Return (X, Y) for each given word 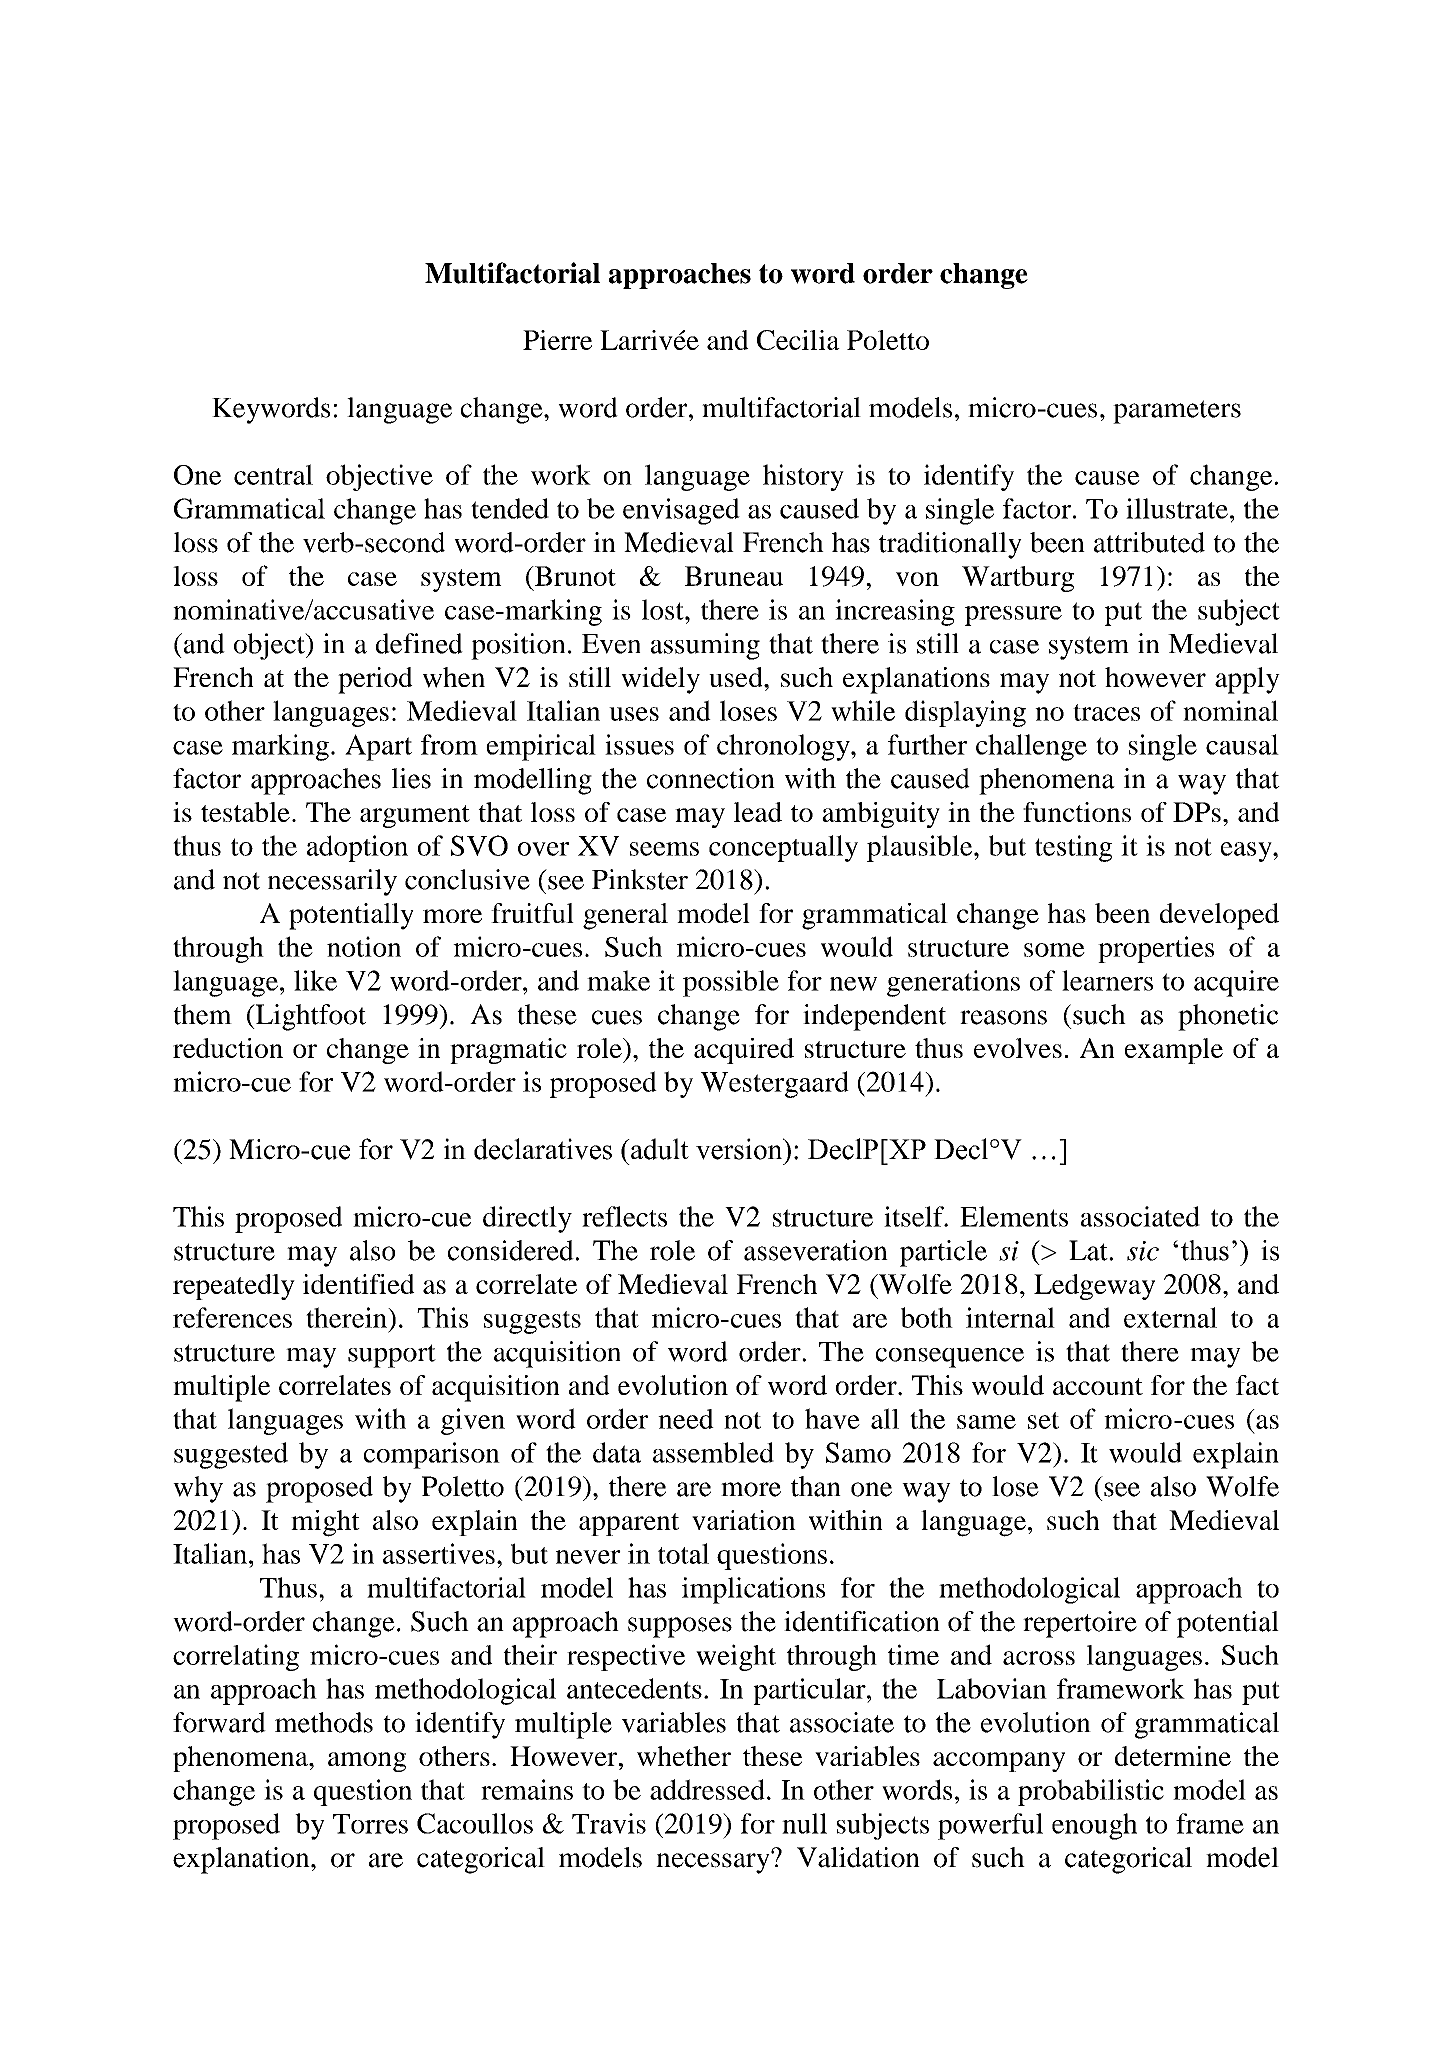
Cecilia (798, 340)
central (273, 474)
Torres (370, 1824)
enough (1094, 1826)
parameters (1177, 412)
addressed (707, 1789)
